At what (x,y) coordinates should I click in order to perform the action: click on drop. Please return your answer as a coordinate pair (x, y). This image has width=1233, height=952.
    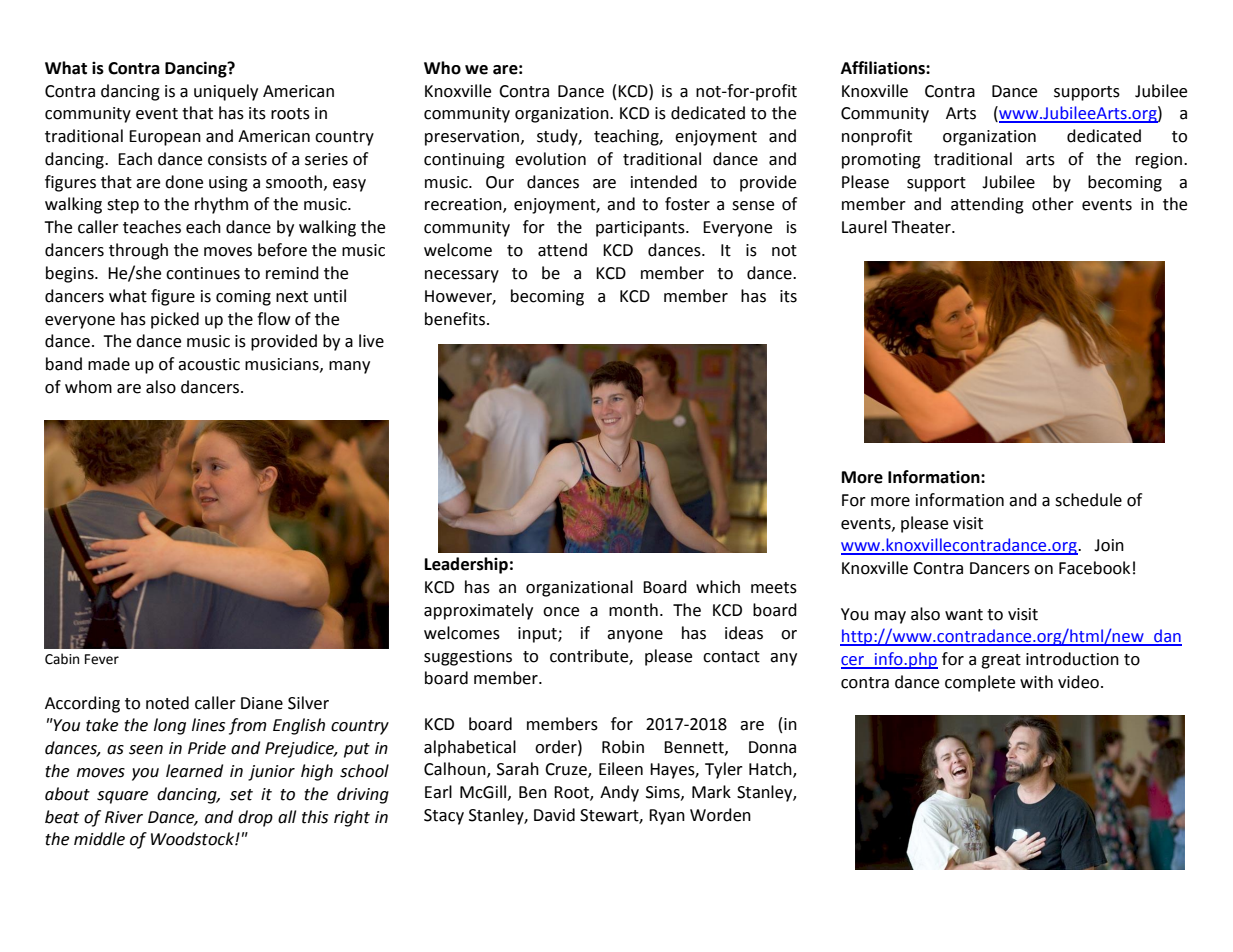
    Looking at the image, I should click on (255, 818).
